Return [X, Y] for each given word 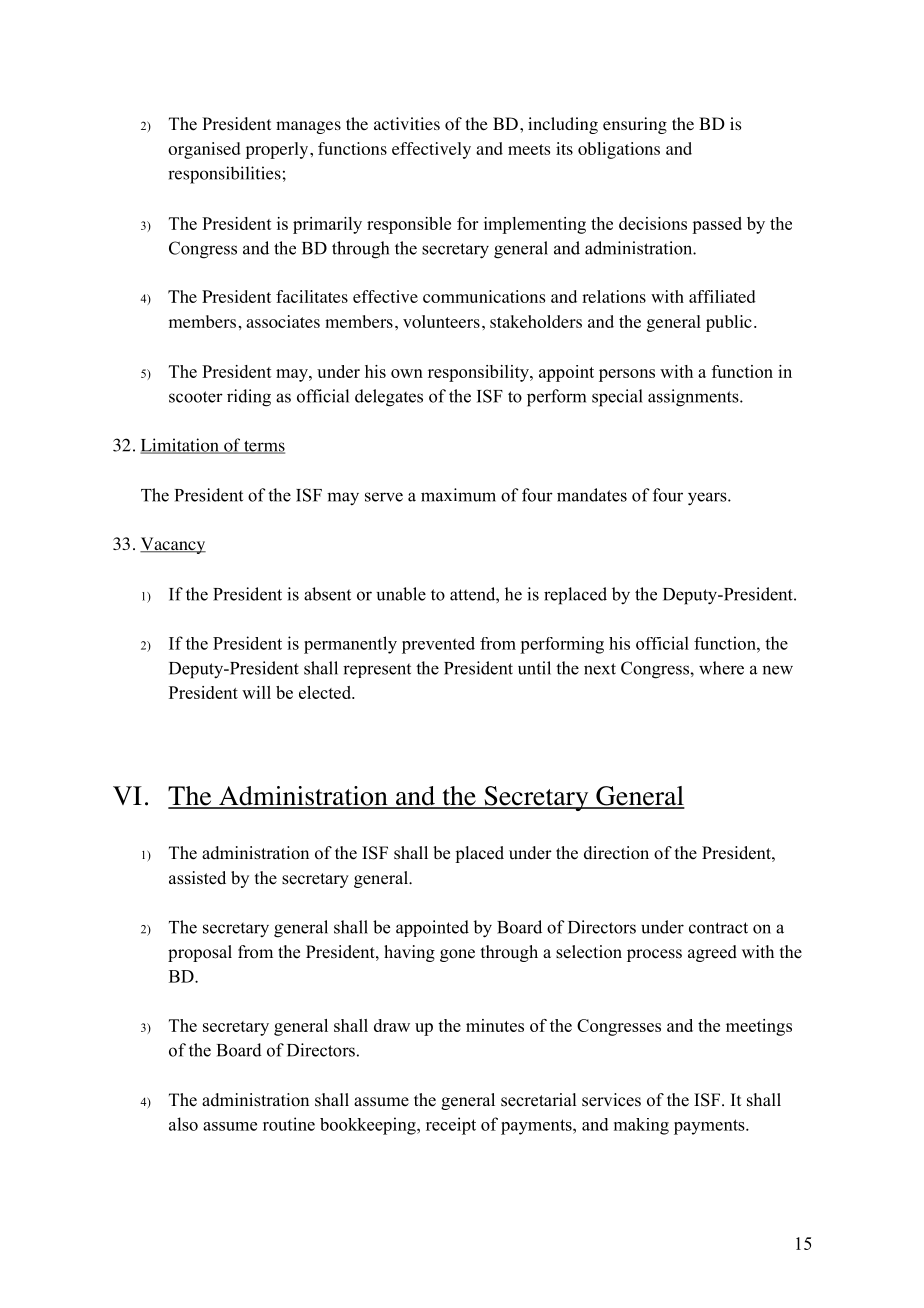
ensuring [635, 125]
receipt [451, 1126]
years [708, 499]
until [534, 668]
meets [529, 149]
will [256, 692]
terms [263, 447]
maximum [458, 495]
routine [289, 1124]
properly [278, 150]
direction [616, 853]
